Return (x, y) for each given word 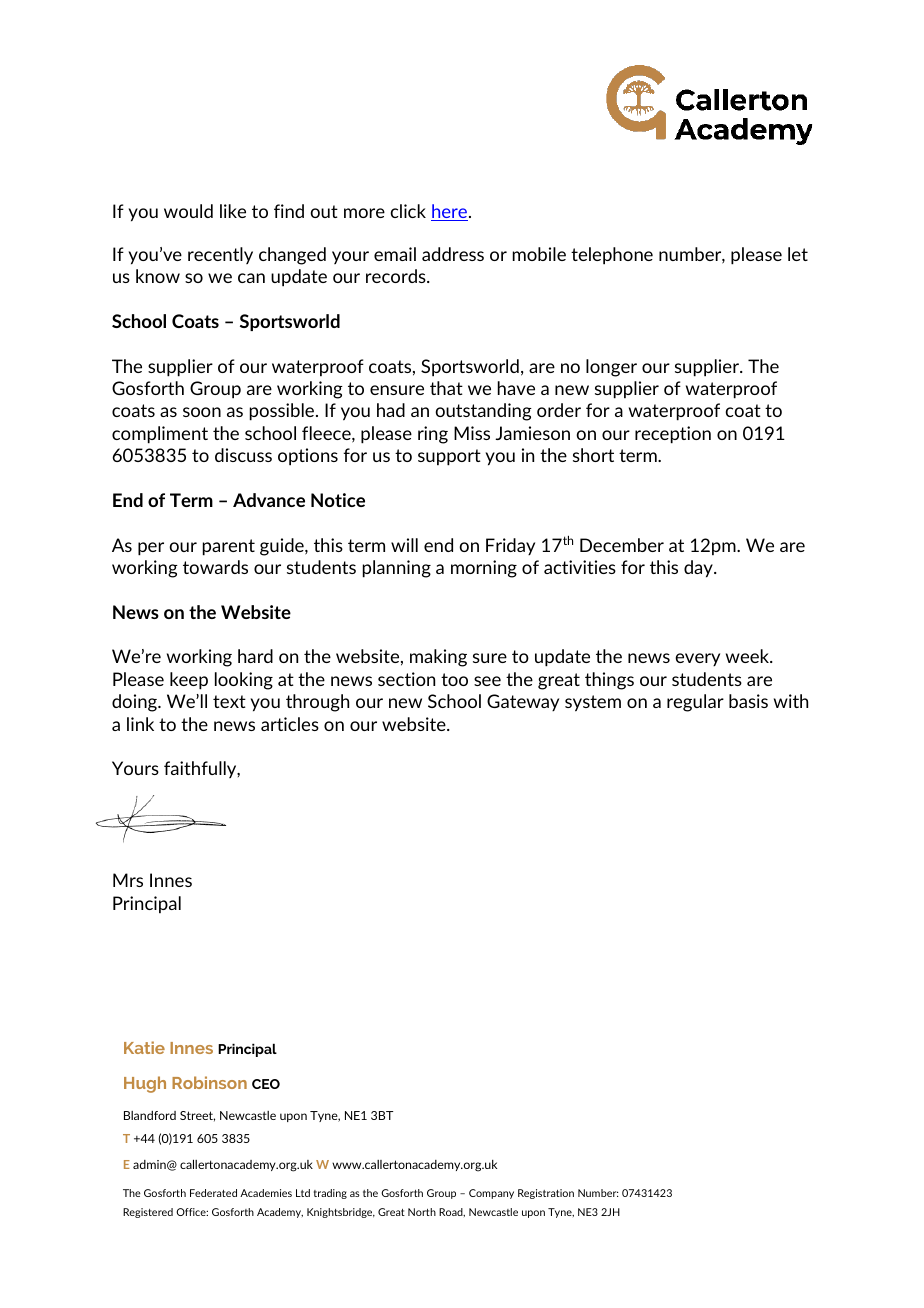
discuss (243, 455)
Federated (213, 1193)
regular (695, 703)
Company (491, 1194)
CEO (266, 1084)
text (229, 701)
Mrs (128, 880)
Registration (546, 1194)
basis (748, 701)
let (798, 254)
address (453, 254)
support (449, 457)
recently (220, 255)
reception (673, 435)
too (454, 679)
